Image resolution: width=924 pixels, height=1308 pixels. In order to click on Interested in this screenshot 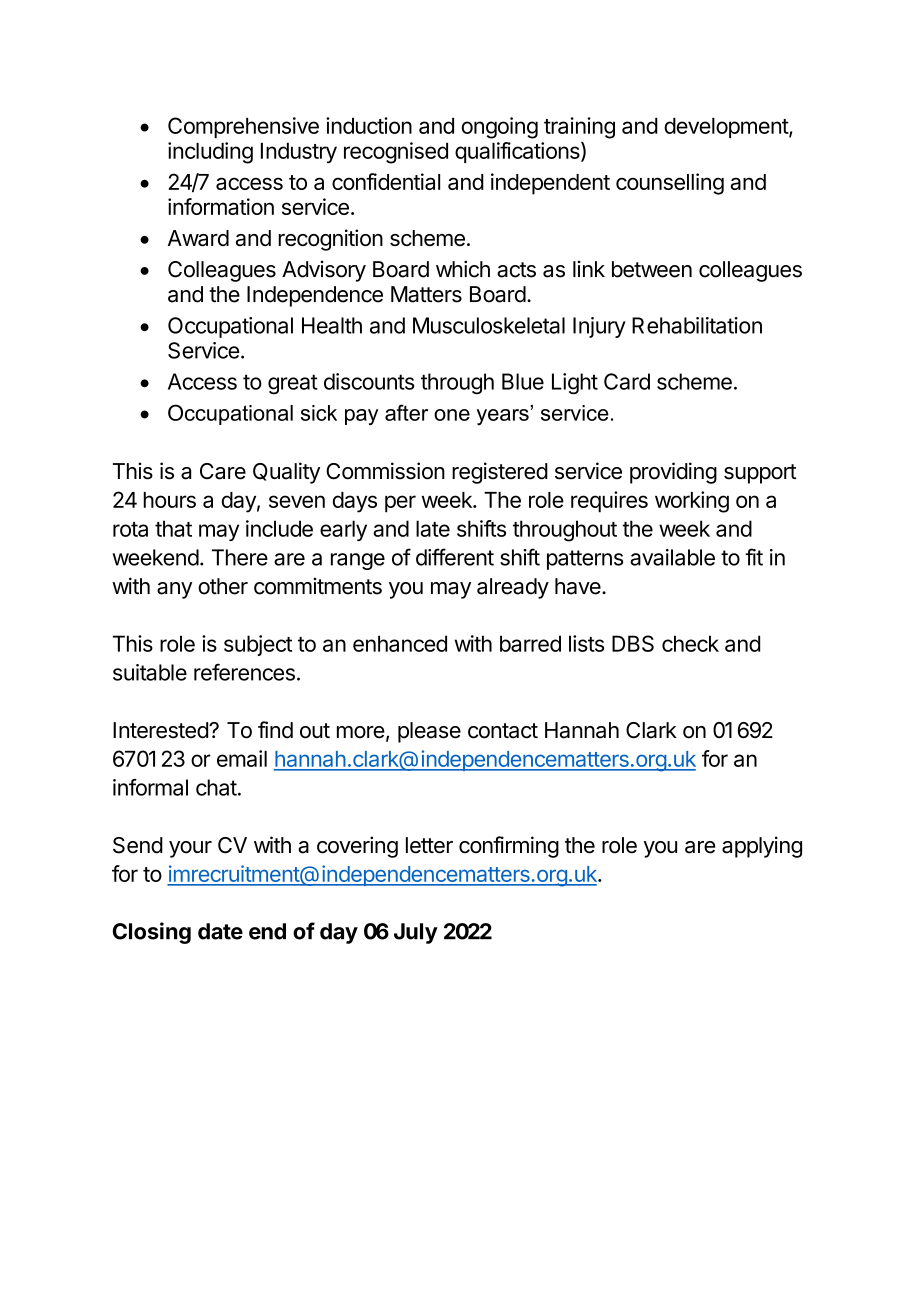, I will do `click(161, 730)`.
